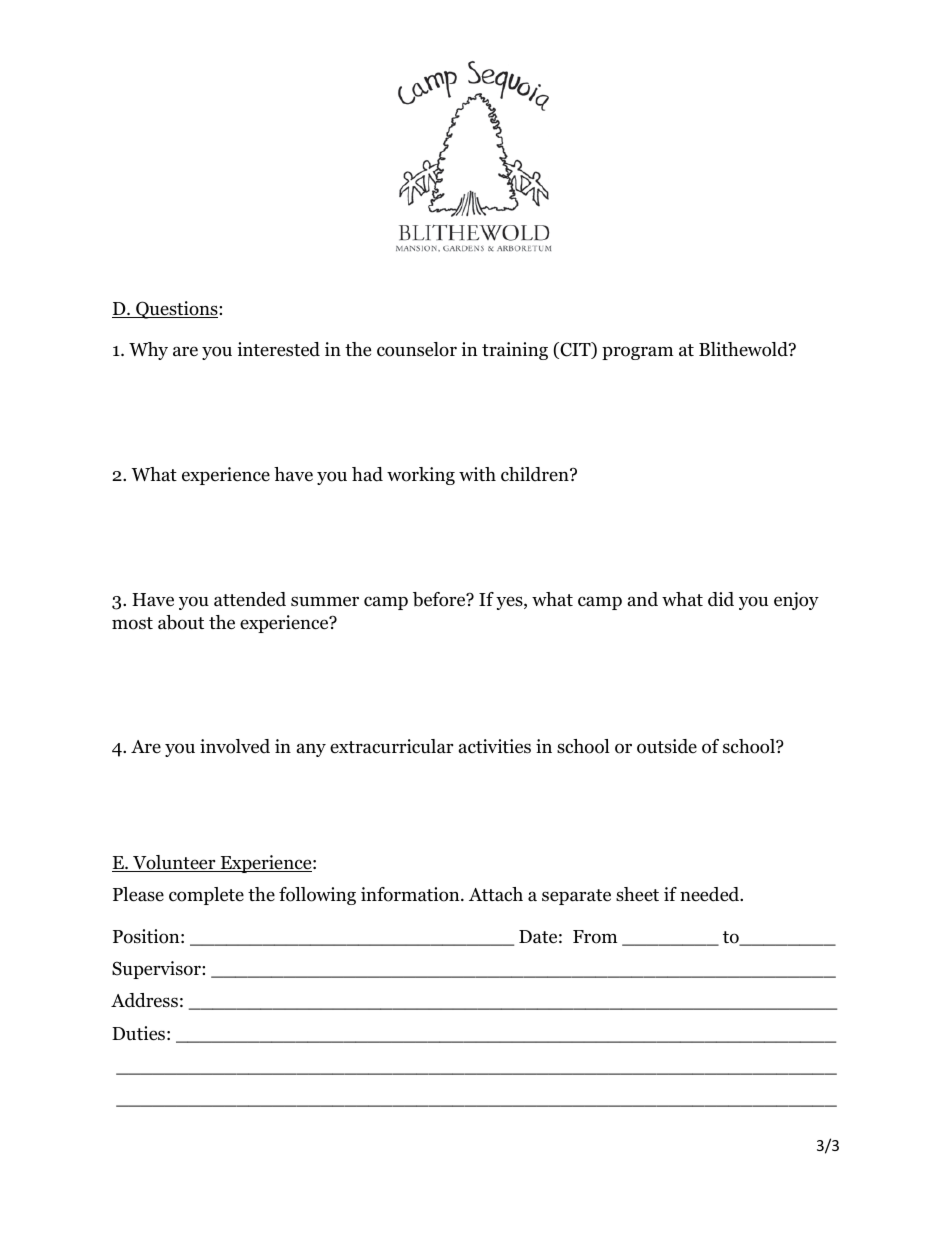 The width and height of the document is (952, 1233). What do you see at coordinates (667, 746) in the document?
I see `outside` at bounding box center [667, 746].
